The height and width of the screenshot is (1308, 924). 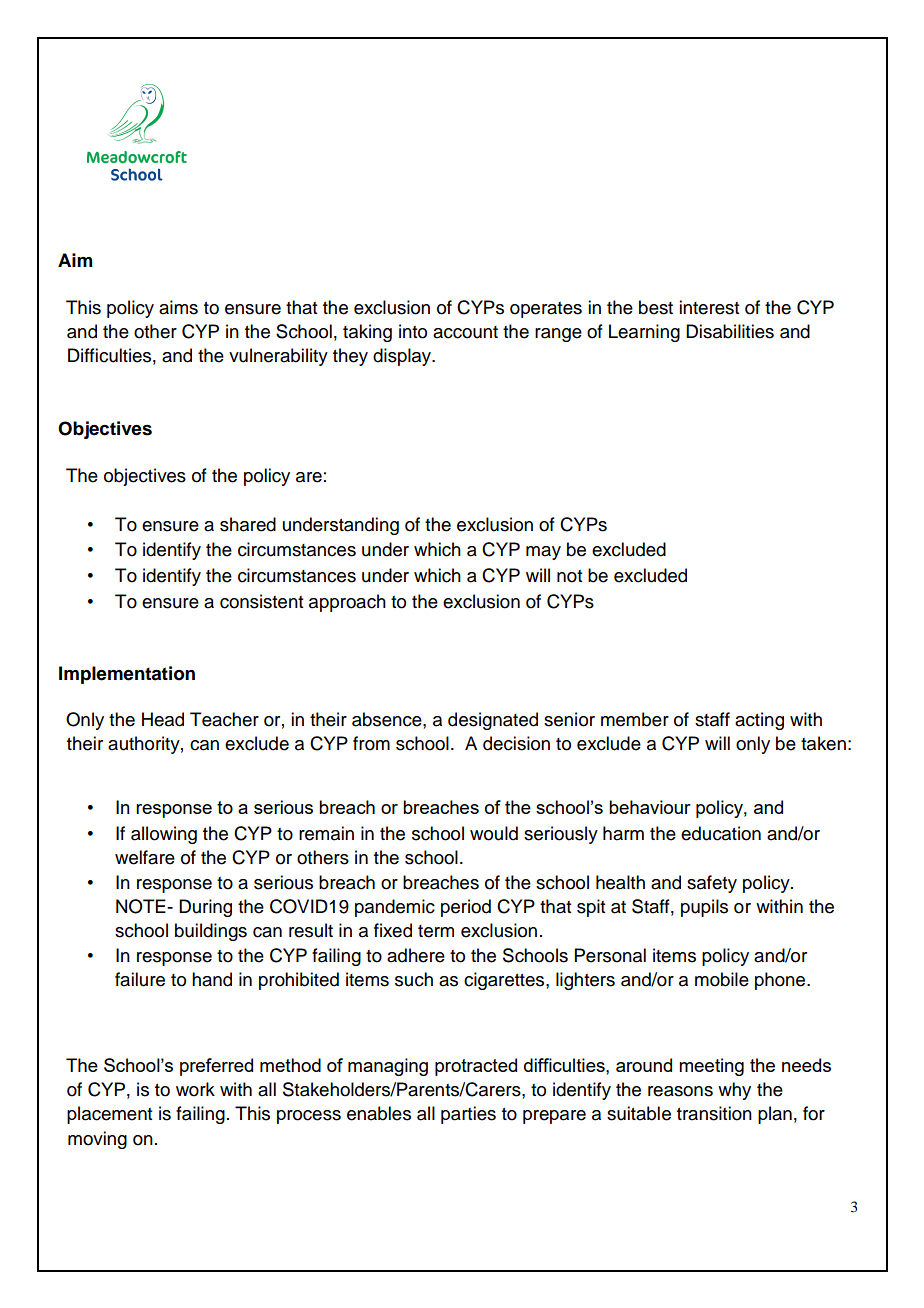 What do you see at coordinates (465, 332) in the screenshot?
I see `account` at bounding box center [465, 332].
